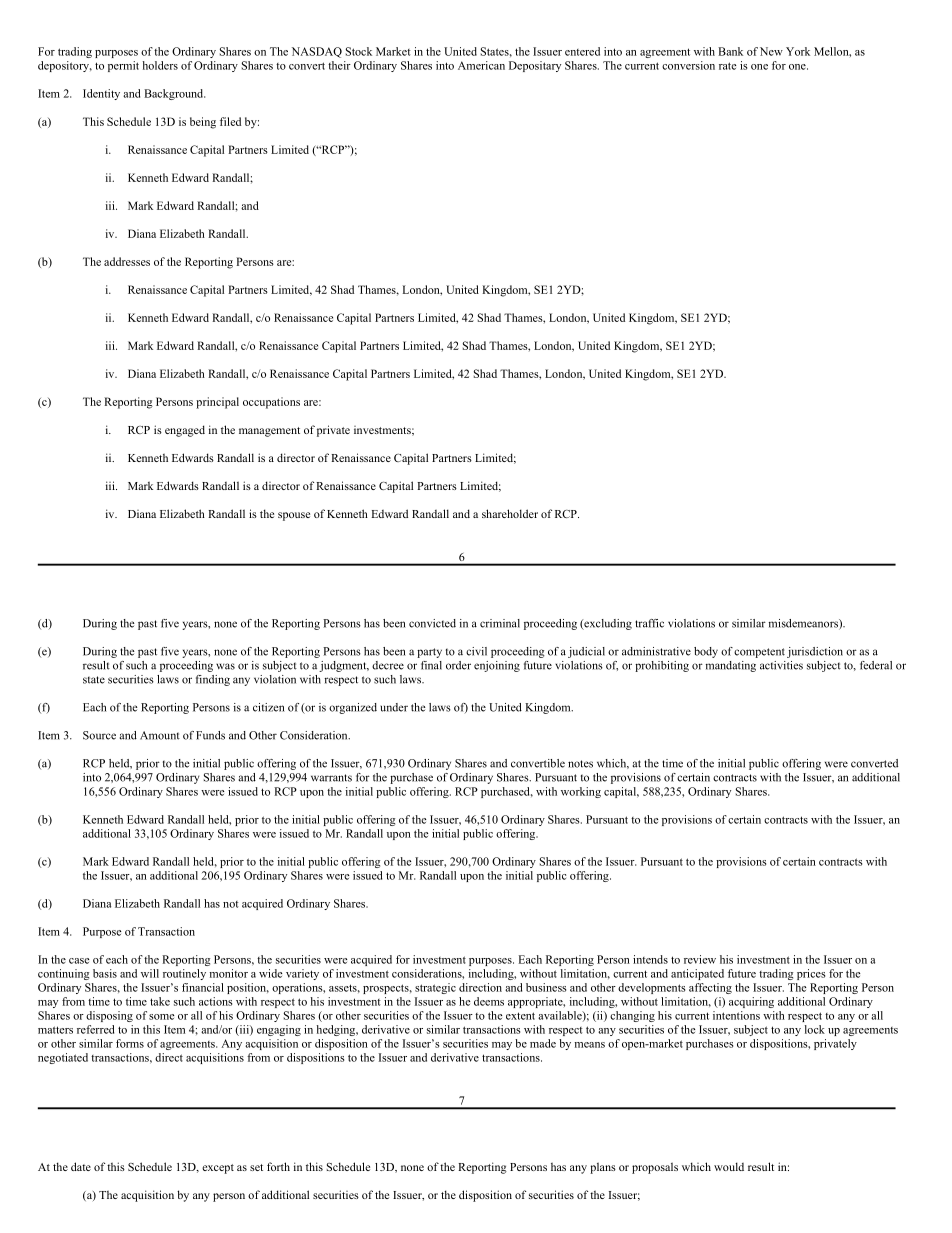  I want to click on convicted, so click(432, 623).
